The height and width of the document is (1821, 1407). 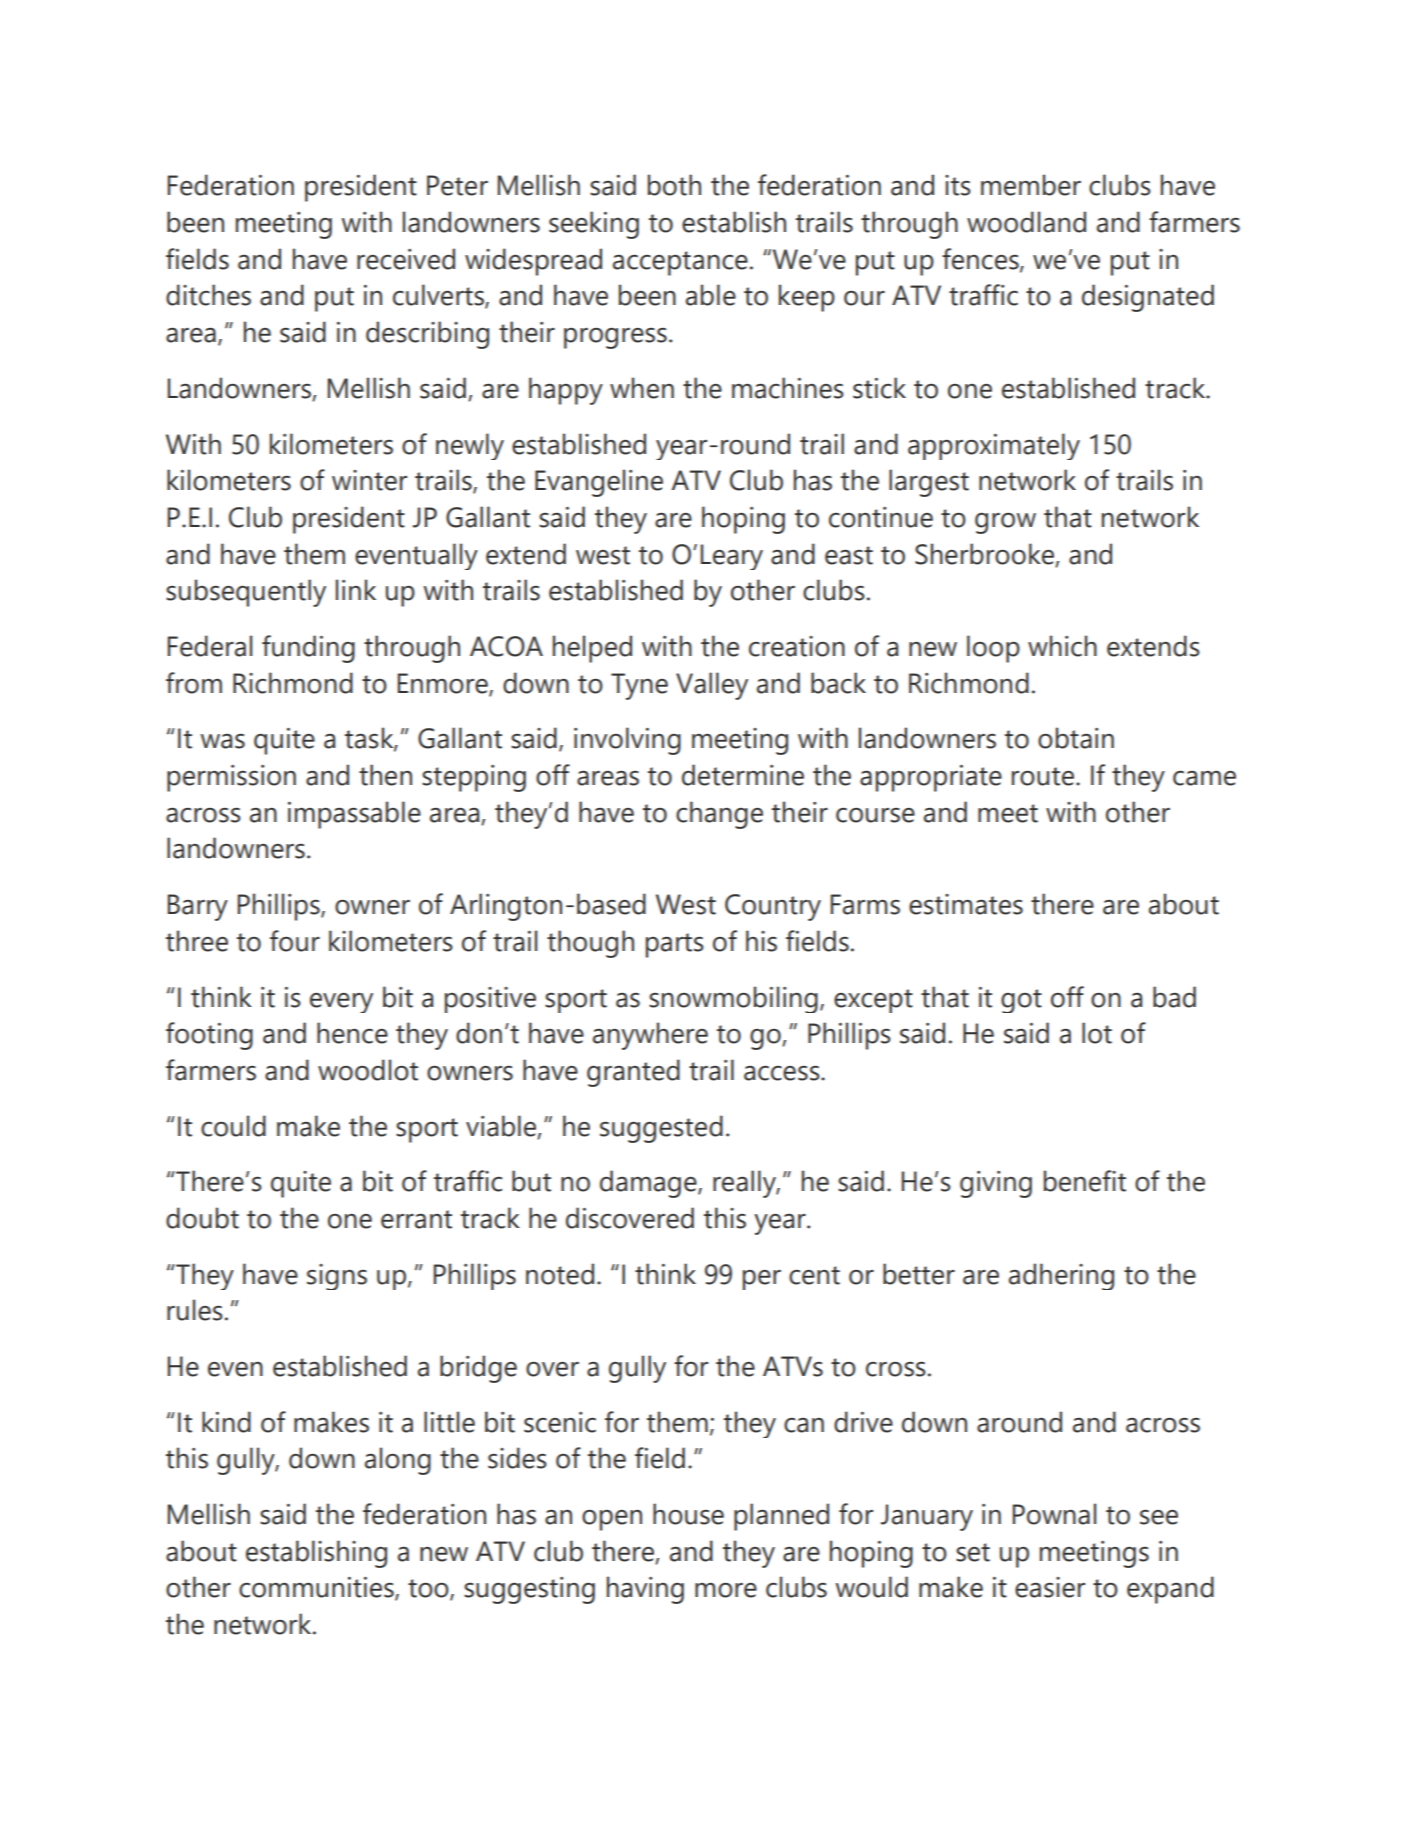 I want to click on which, so click(x=1062, y=646).
